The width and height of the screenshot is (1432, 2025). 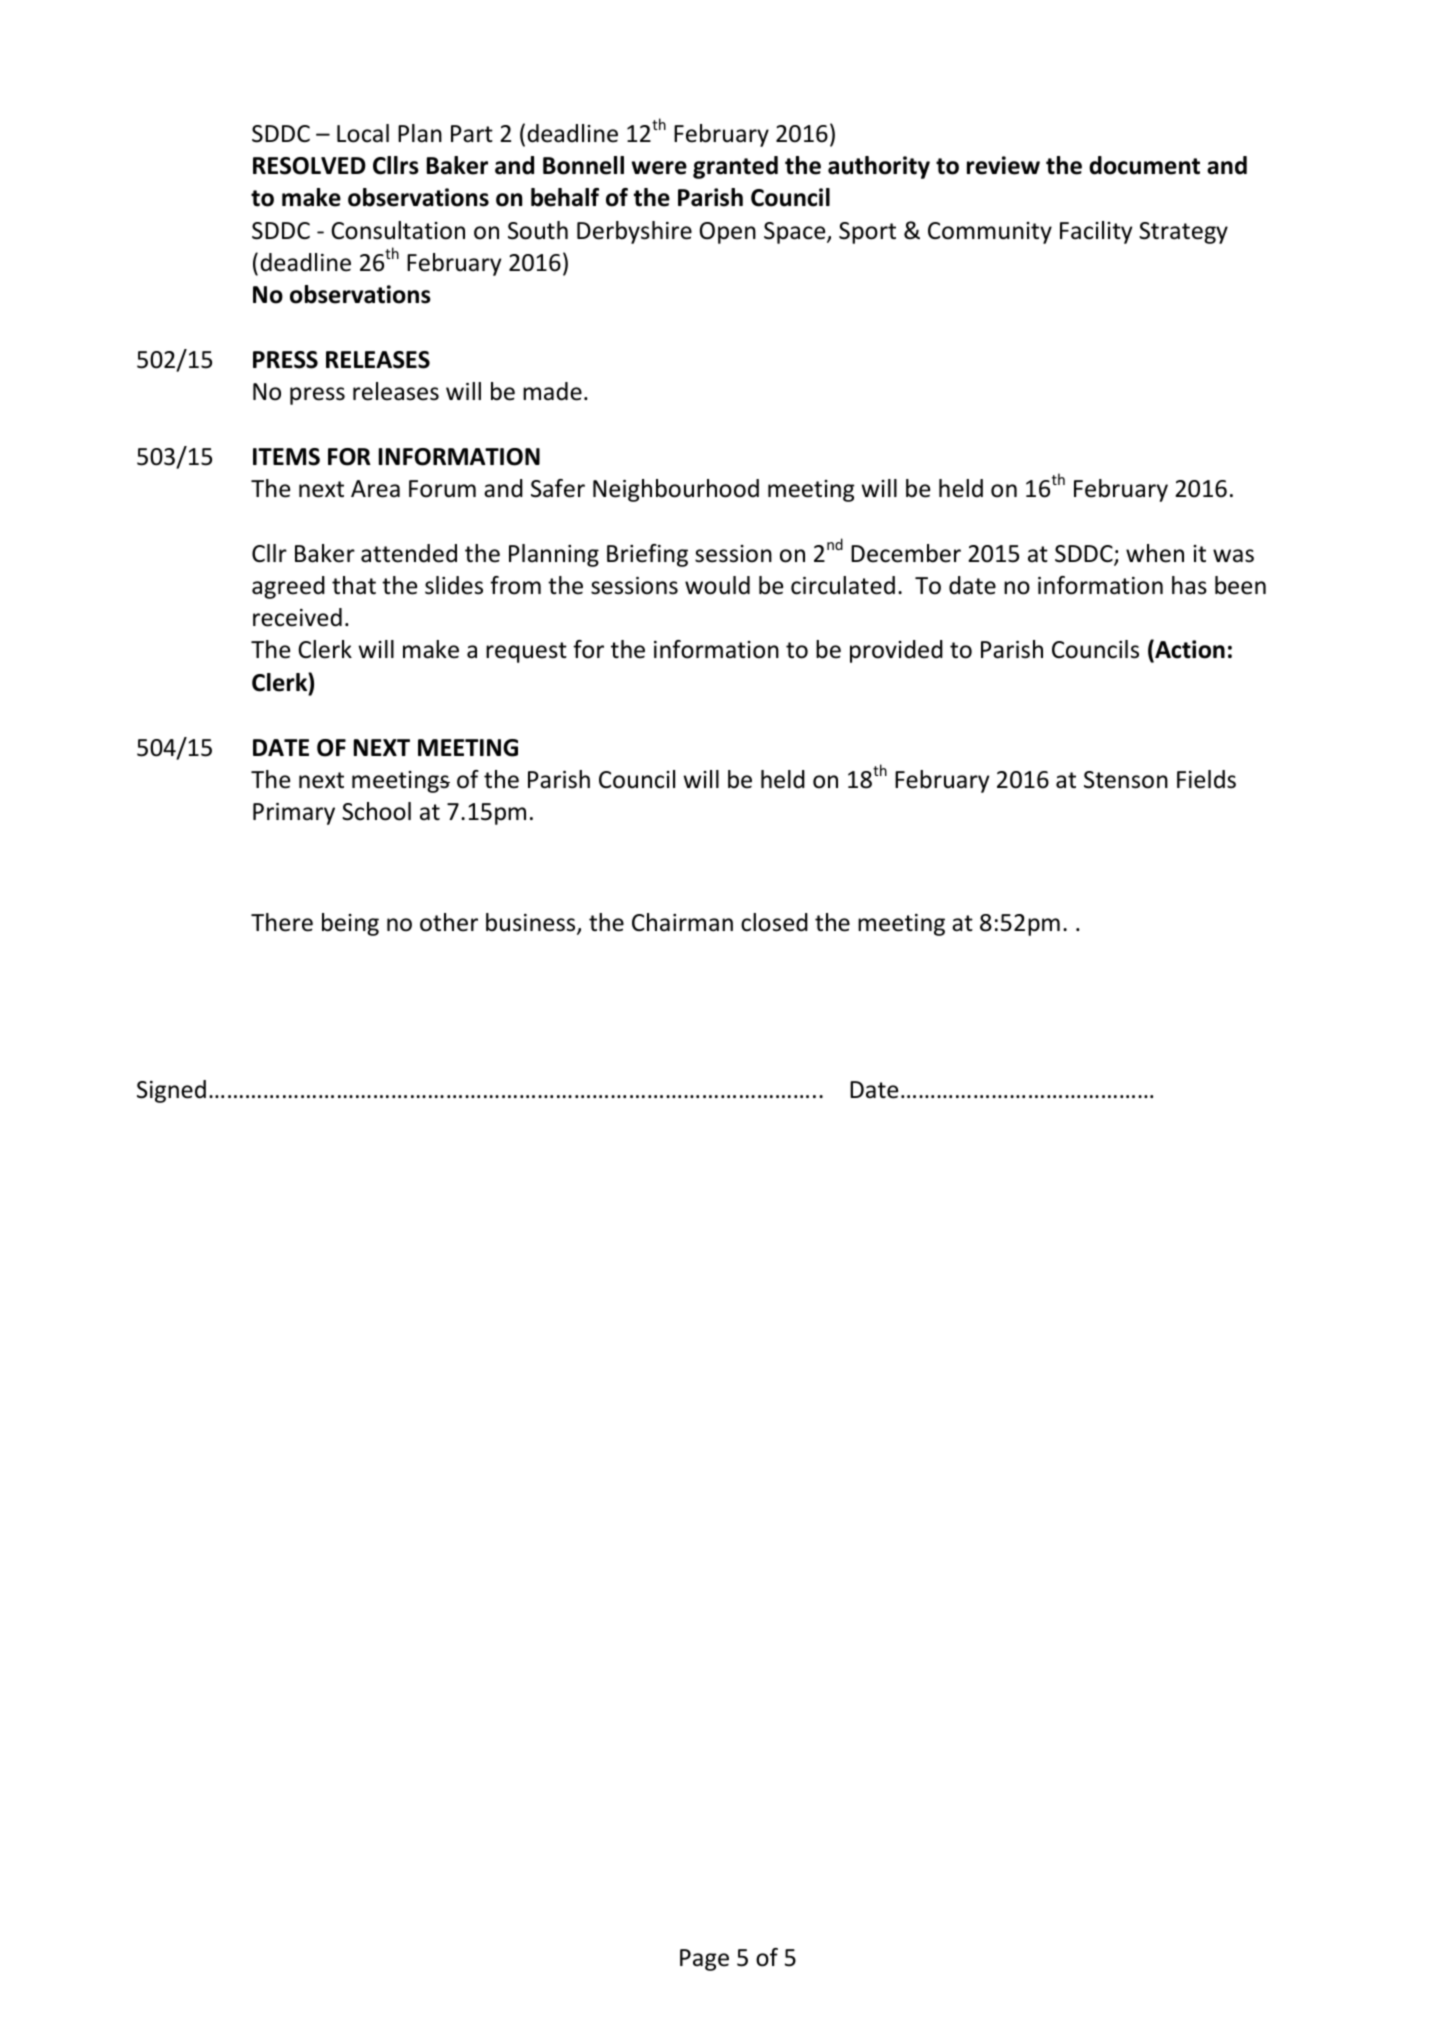 I want to click on Signed, so click(x=171, y=1091).
